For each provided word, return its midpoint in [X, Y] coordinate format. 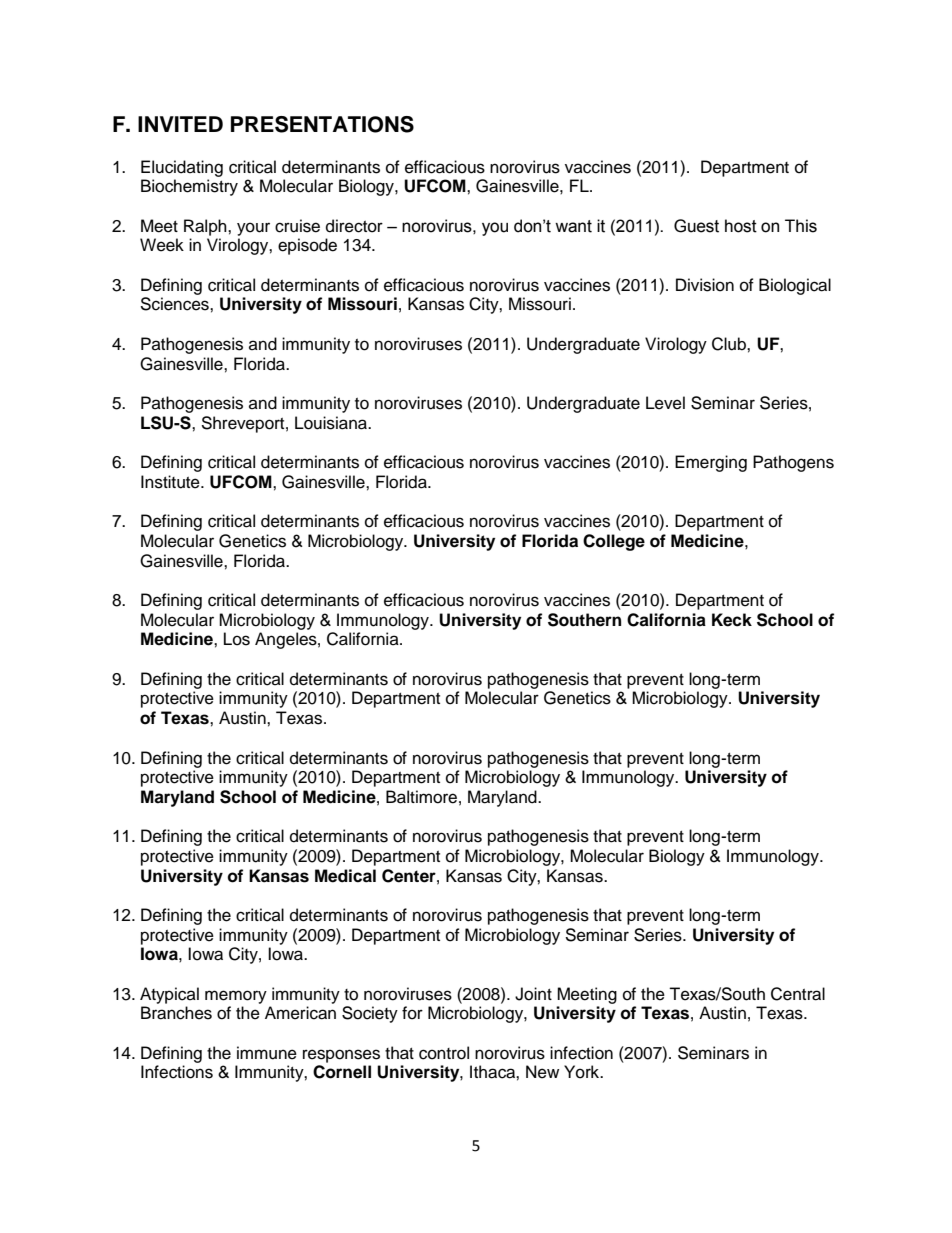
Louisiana [332, 423]
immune [267, 1053]
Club [730, 344]
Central [798, 994]
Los [237, 639]
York [583, 1072]
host [741, 226]
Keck [732, 620]
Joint [533, 994]
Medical [345, 876]
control [444, 1053]
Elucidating [182, 168]
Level [665, 403]
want [573, 226]
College [614, 542]
